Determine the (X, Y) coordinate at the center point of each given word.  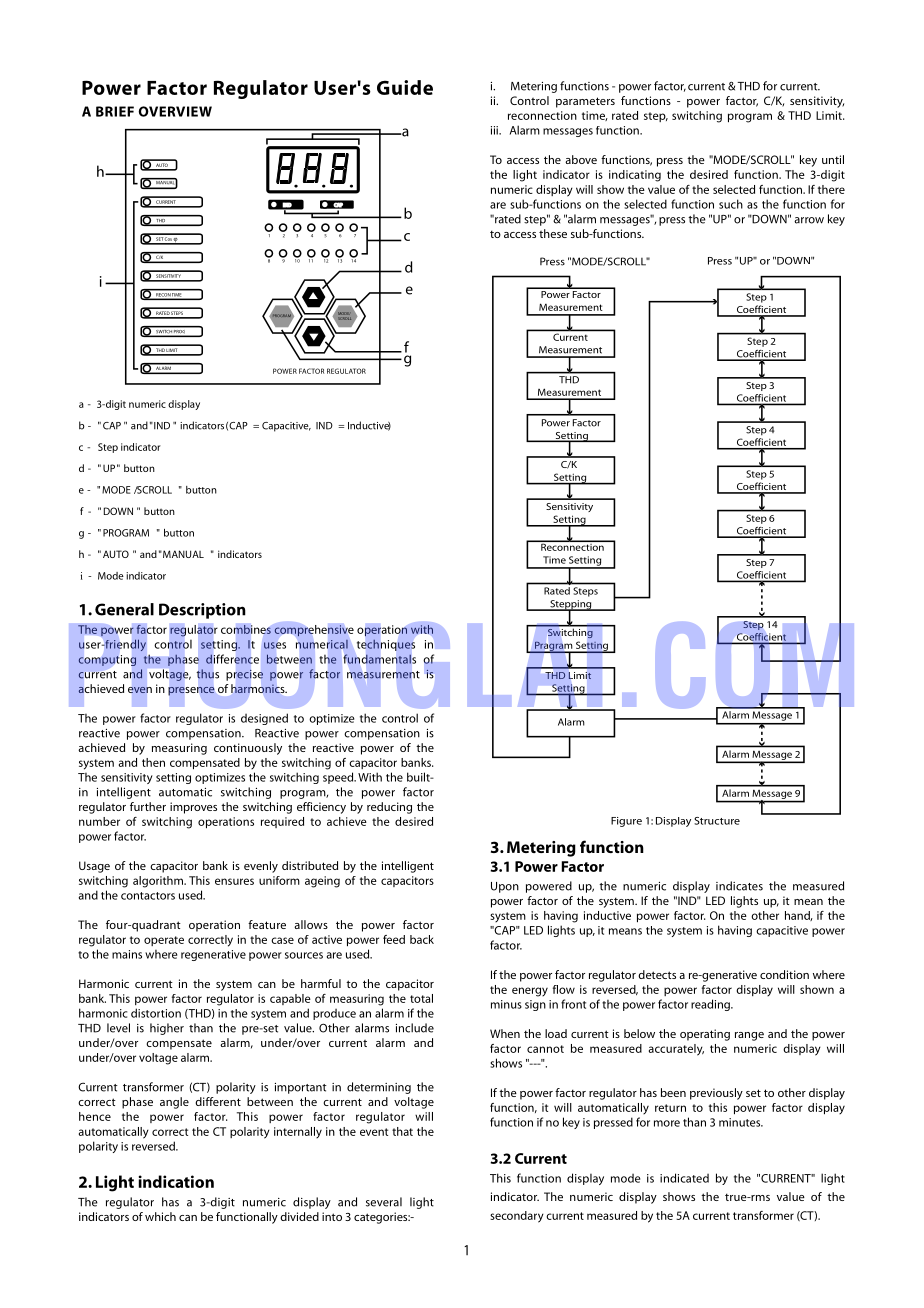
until (833, 159)
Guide (405, 87)
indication (176, 1181)
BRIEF (115, 111)
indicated (684, 1178)
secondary (517, 1217)
